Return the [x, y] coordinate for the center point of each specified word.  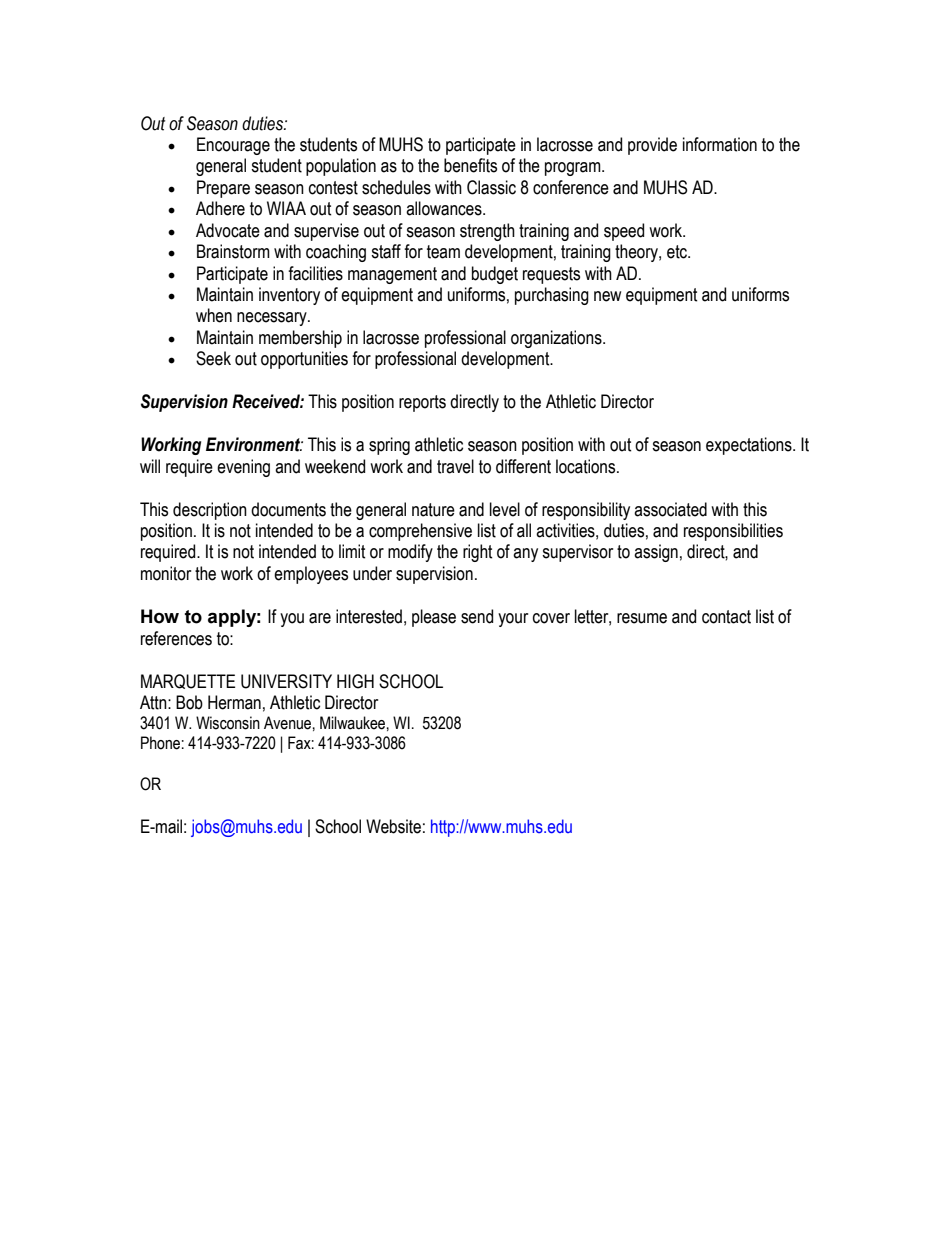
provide [652, 146]
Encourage [233, 146]
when [214, 315]
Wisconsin [228, 723]
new [607, 296]
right [478, 553]
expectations [750, 446]
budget [495, 275]
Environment [254, 444]
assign [656, 553]
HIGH [355, 681]
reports [422, 403]
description [210, 511]
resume [642, 618]
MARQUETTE [188, 681]
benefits [470, 165]
